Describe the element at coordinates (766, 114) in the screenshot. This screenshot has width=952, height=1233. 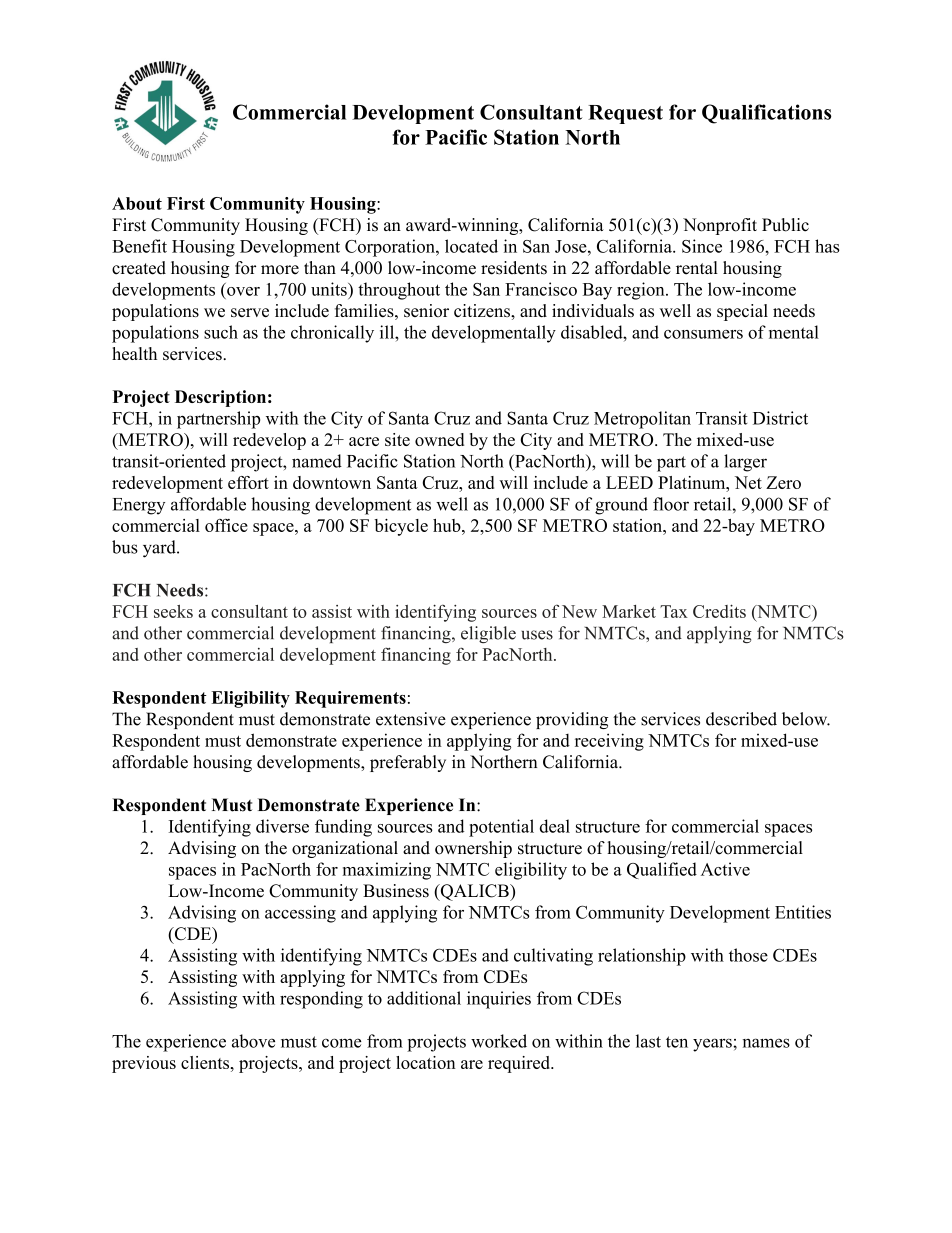
I see `Qualifications` at that location.
